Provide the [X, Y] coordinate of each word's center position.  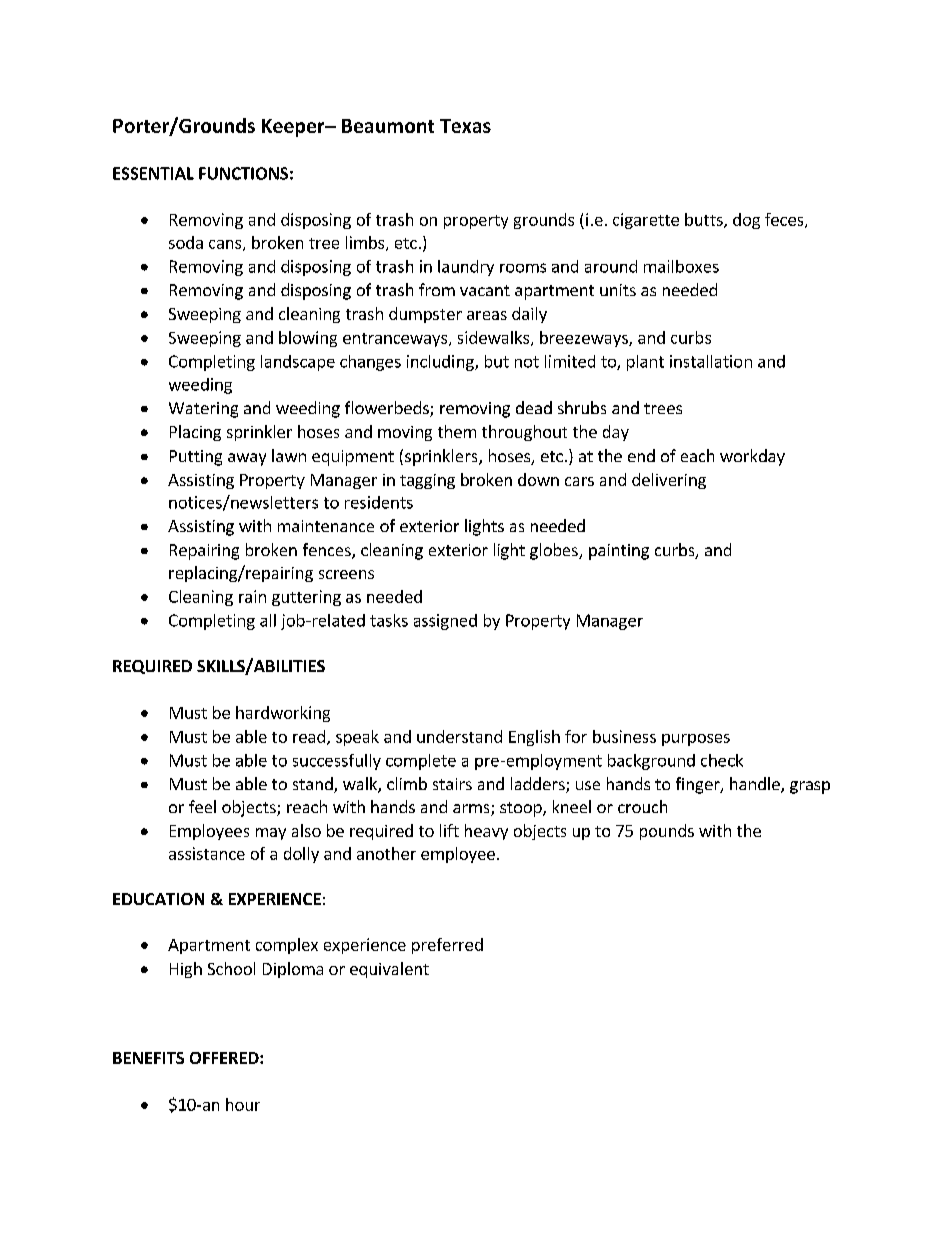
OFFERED [225, 1058]
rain [252, 596]
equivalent [389, 970]
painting [619, 552]
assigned [445, 622]
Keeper [294, 128]
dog [746, 221]
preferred [447, 946]
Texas [465, 126]
